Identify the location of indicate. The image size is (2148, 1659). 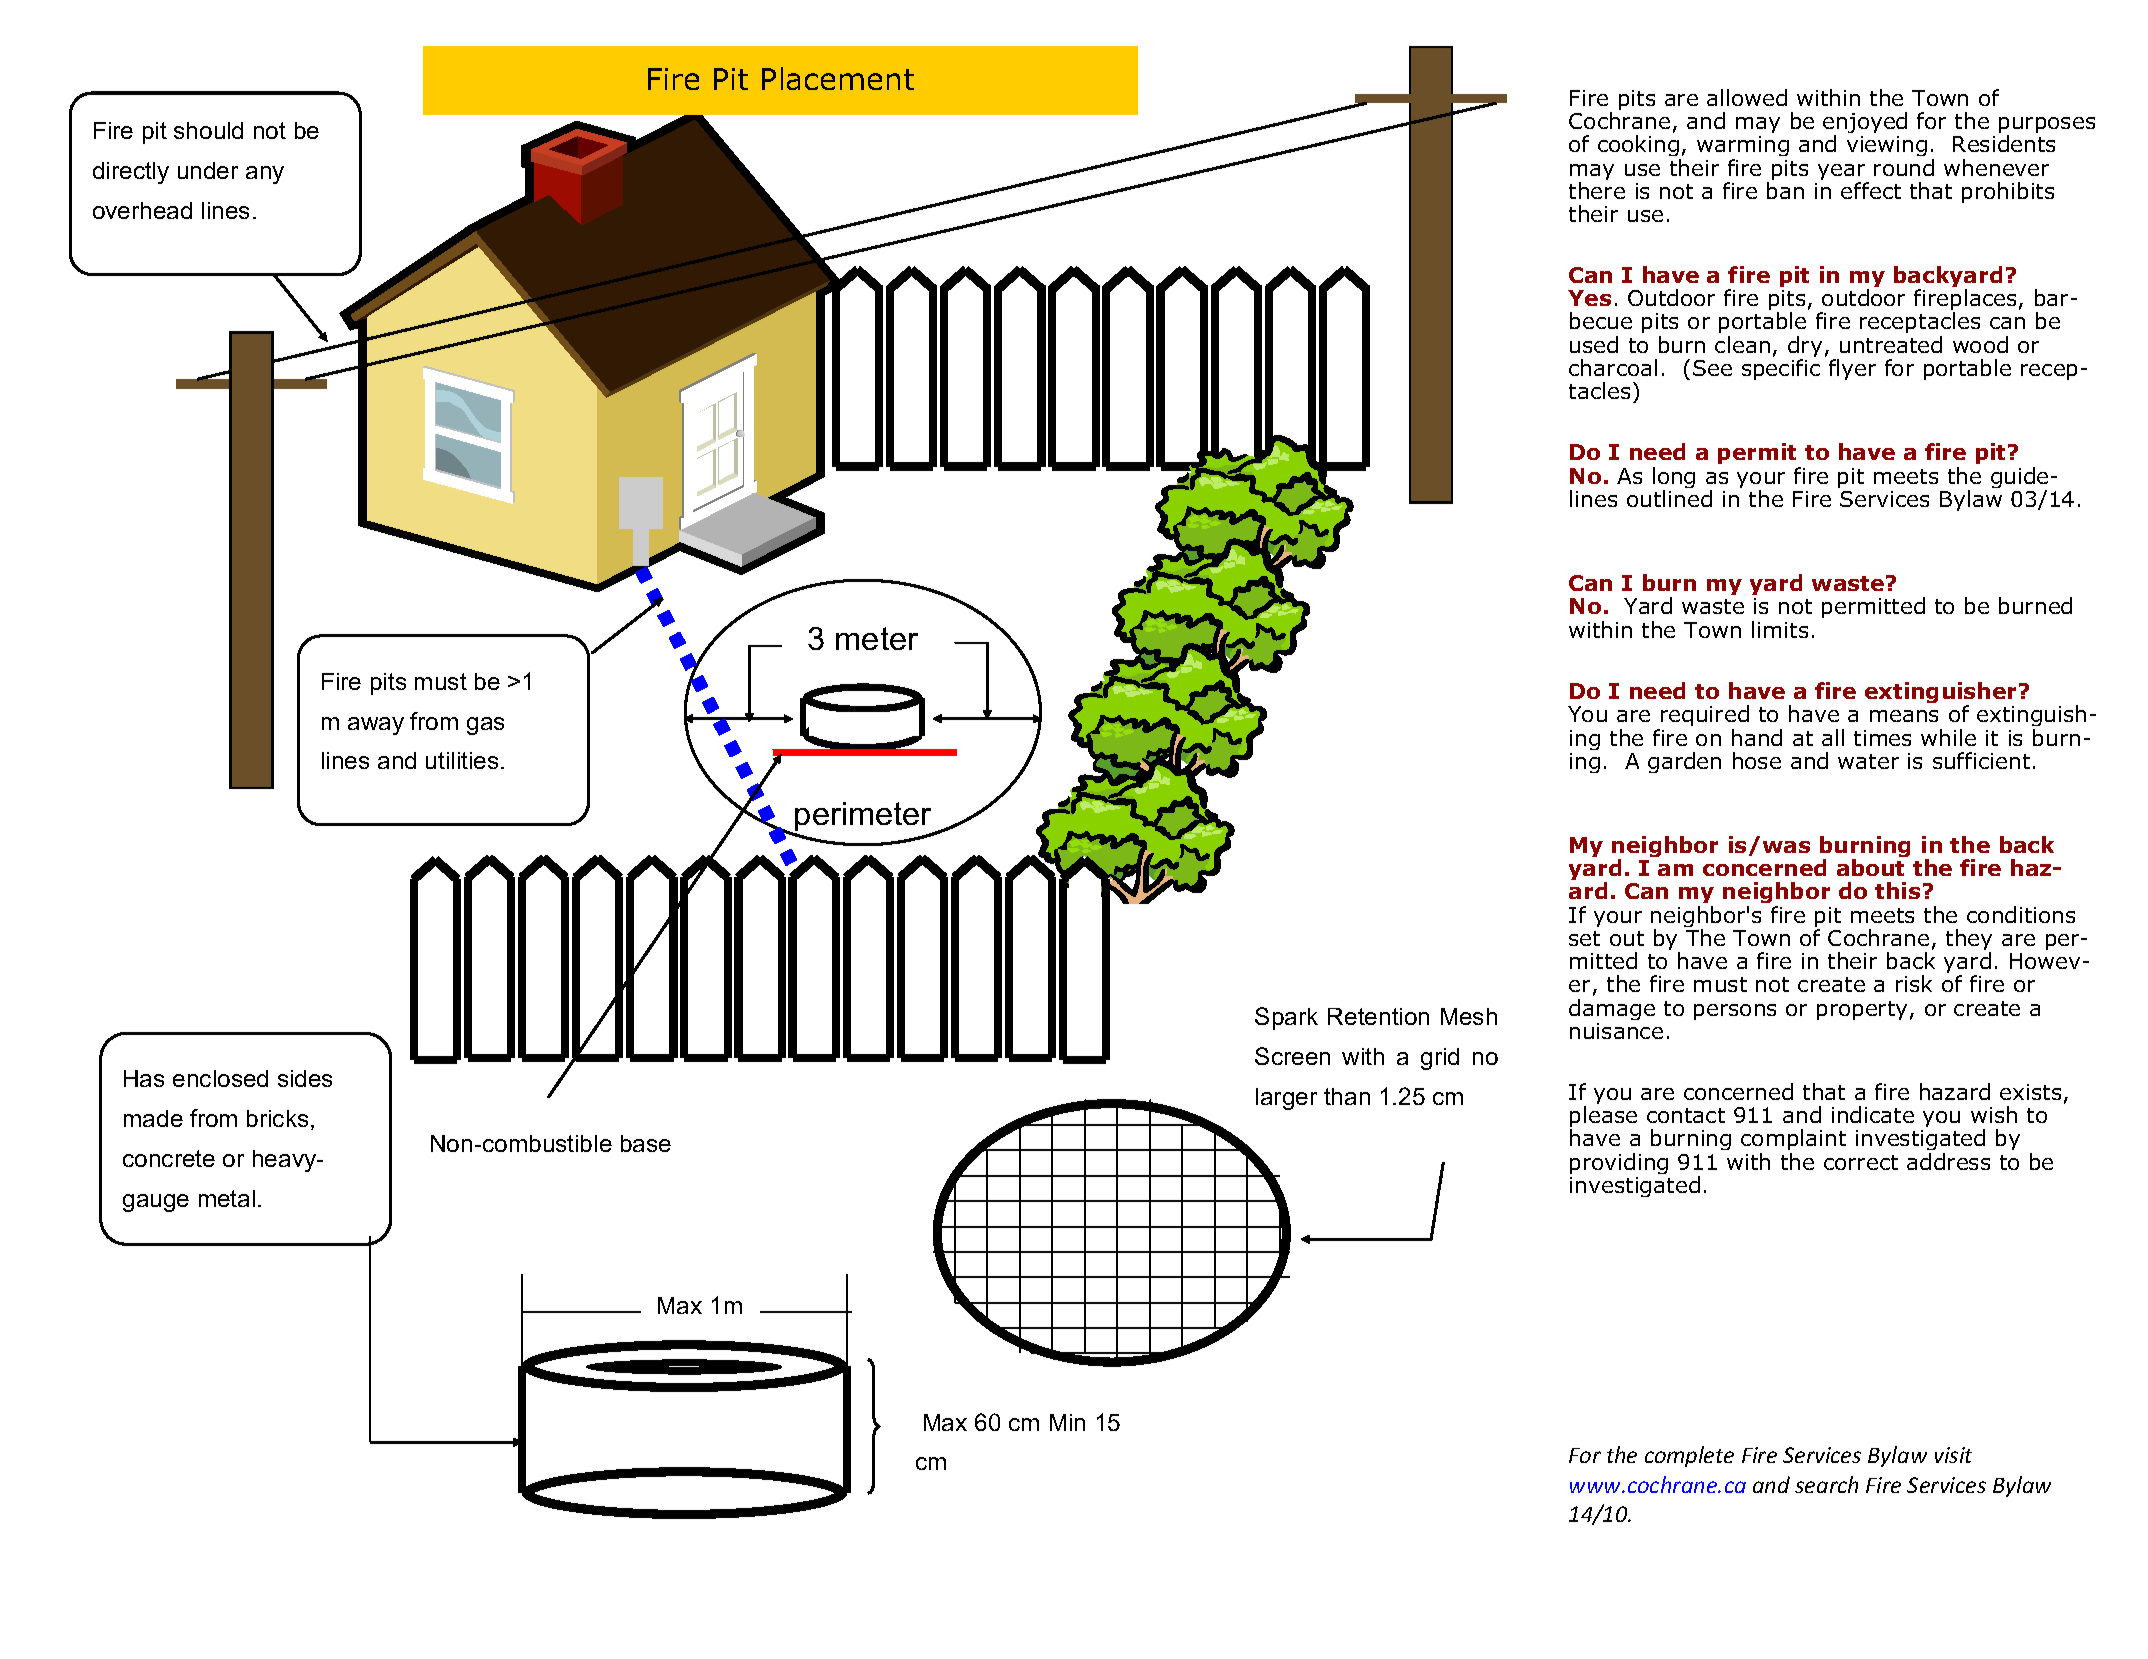
(1873, 1114).
